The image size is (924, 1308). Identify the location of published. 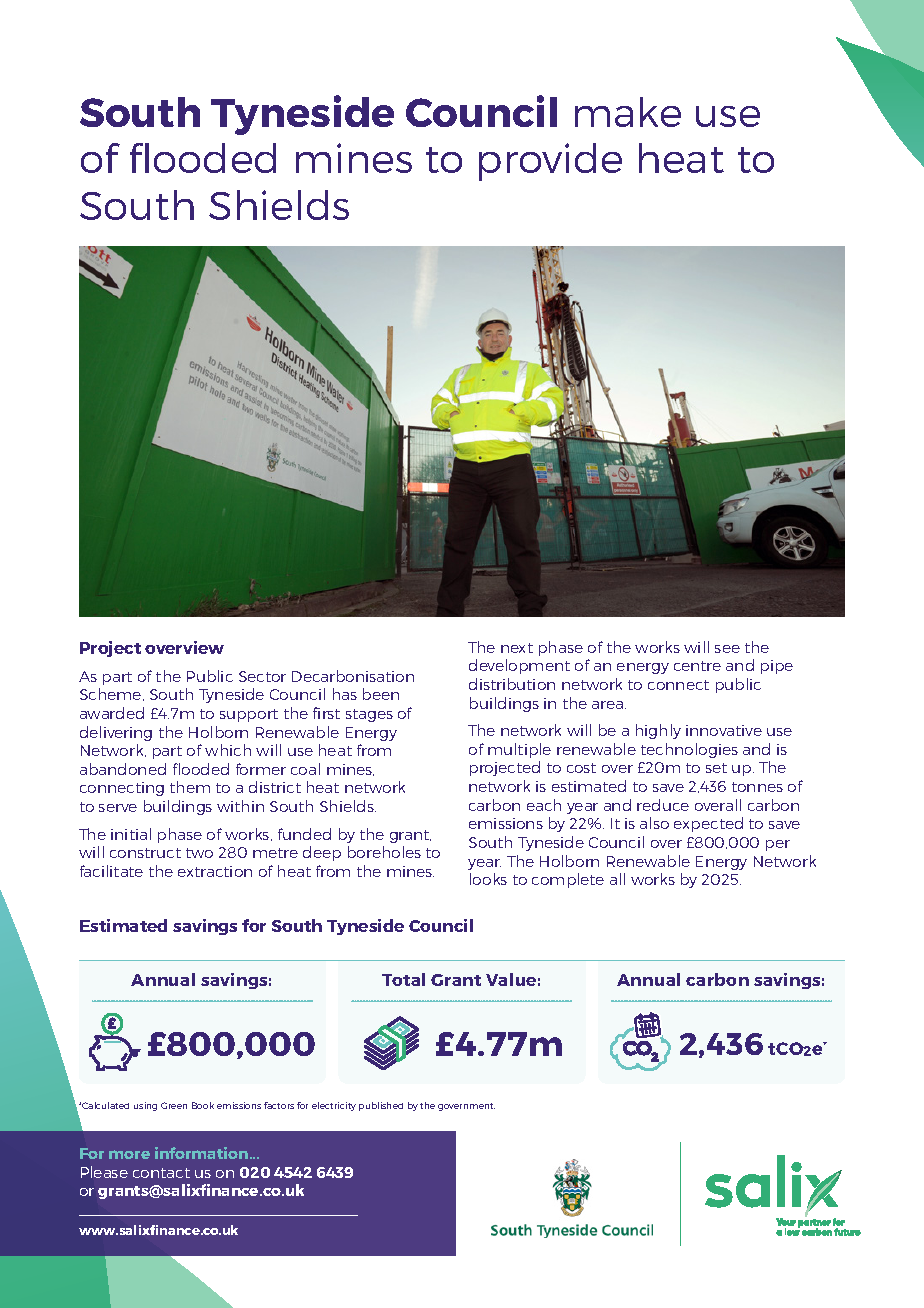
(381, 1106).
